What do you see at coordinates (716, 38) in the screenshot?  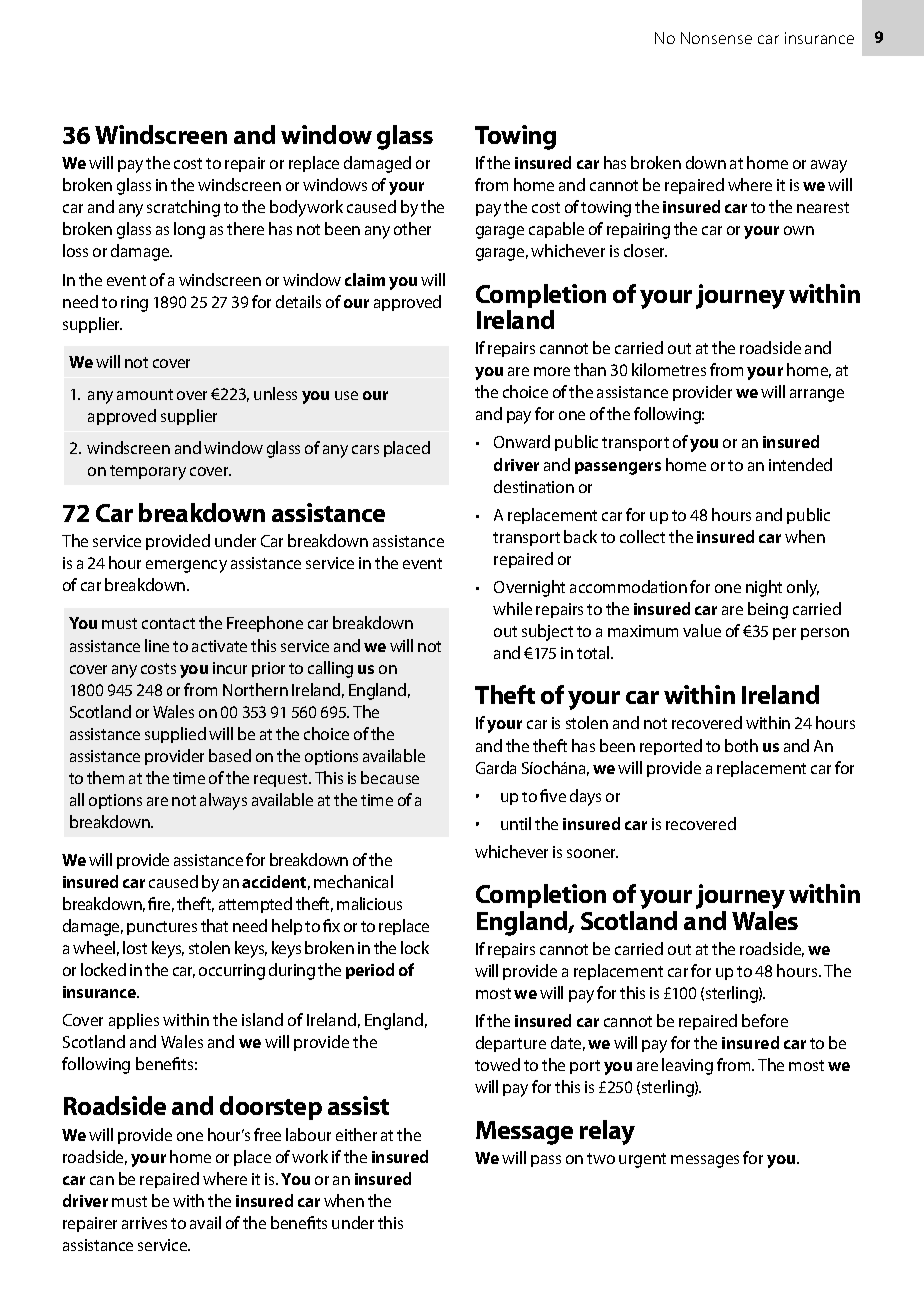 I see `Nonsense` at bounding box center [716, 38].
